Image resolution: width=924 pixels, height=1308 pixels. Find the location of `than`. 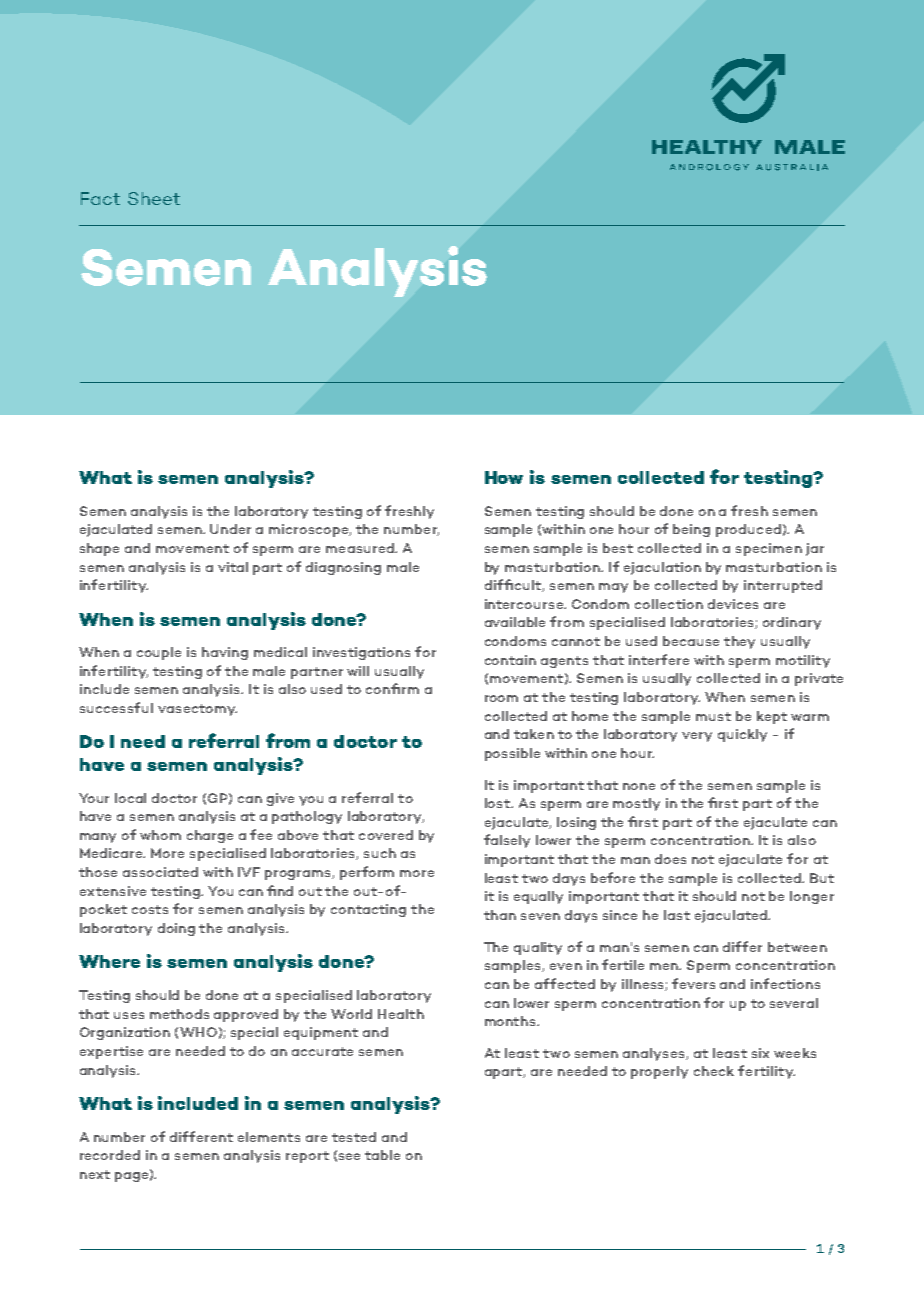

than is located at coordinates (500, 915).
